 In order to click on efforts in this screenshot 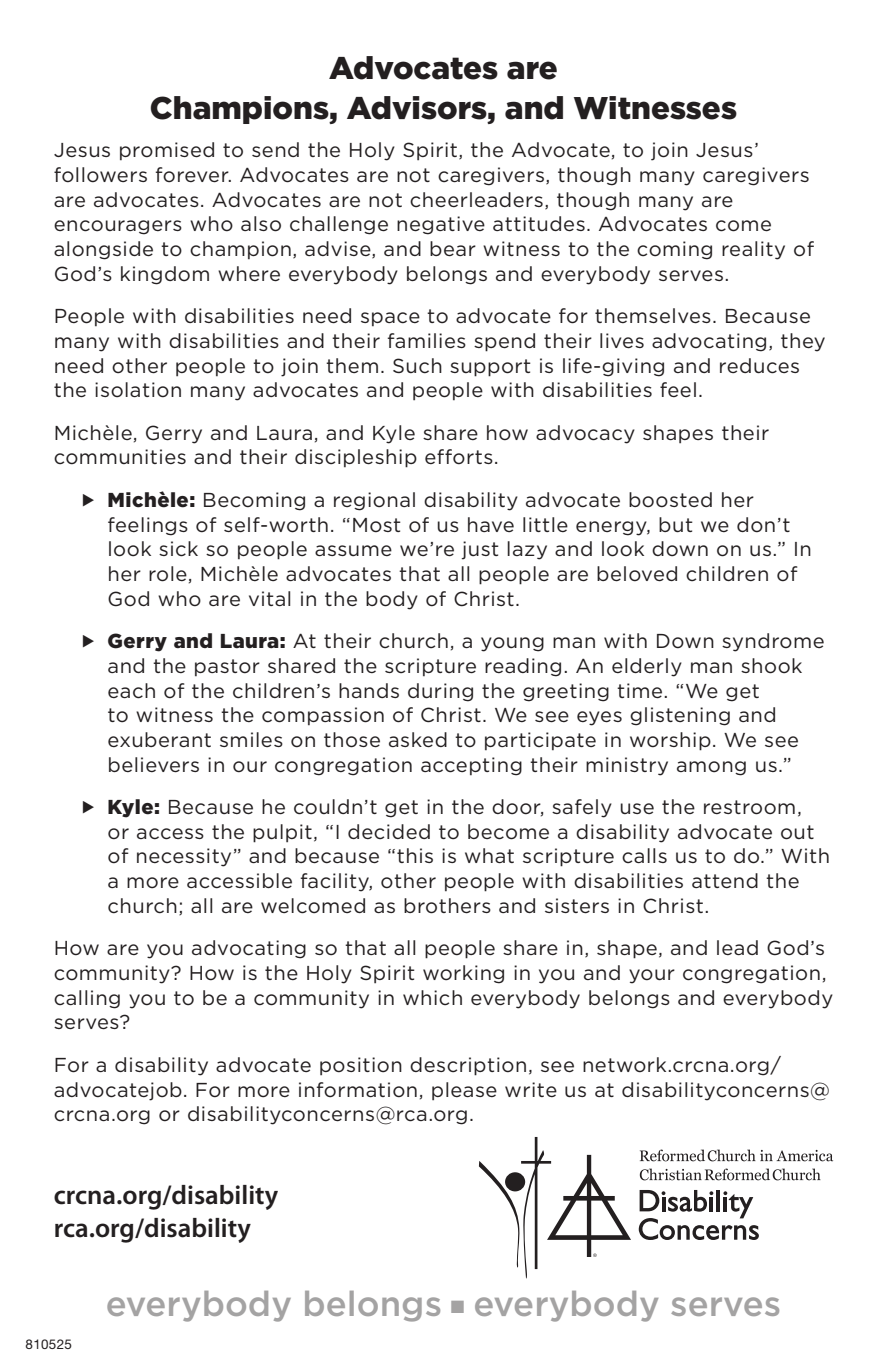, I will do `click(459, 457)`.
